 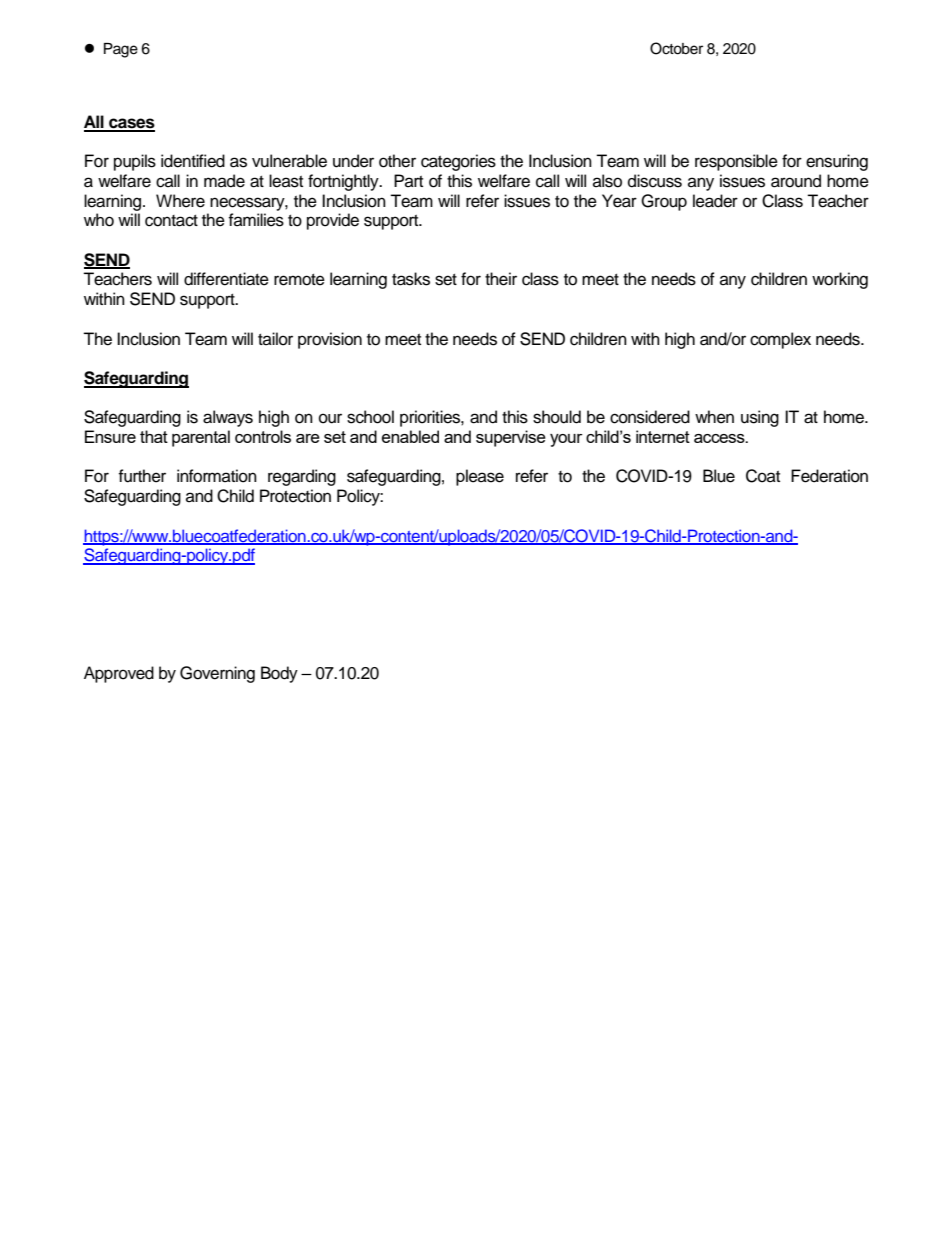 I want to click on responsible, so click(x=736, y=162).
